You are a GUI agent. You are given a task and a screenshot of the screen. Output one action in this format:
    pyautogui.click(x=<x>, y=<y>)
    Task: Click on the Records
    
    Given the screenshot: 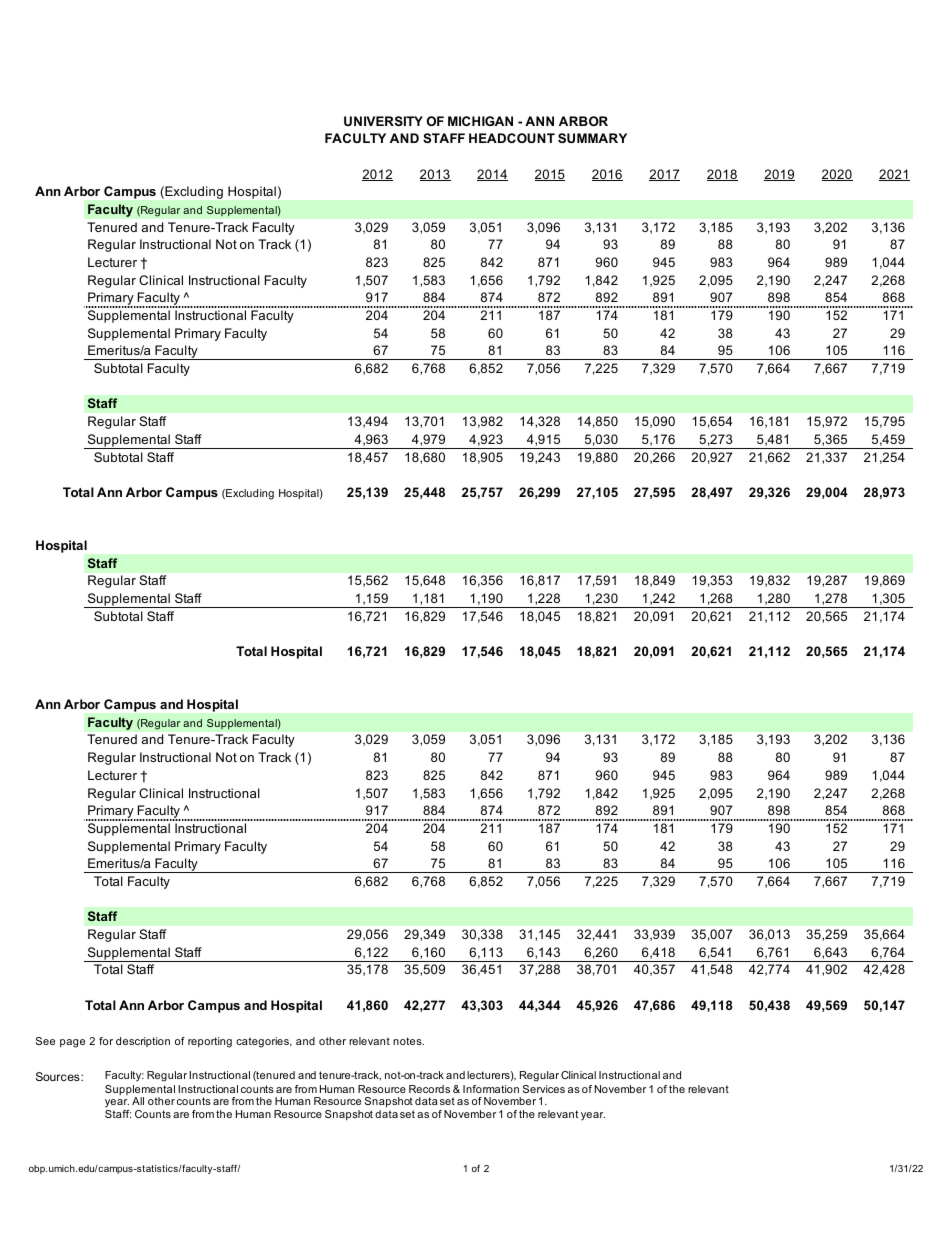 What is the action you would take?
    pyautogui.click(x=429, y=1089)
